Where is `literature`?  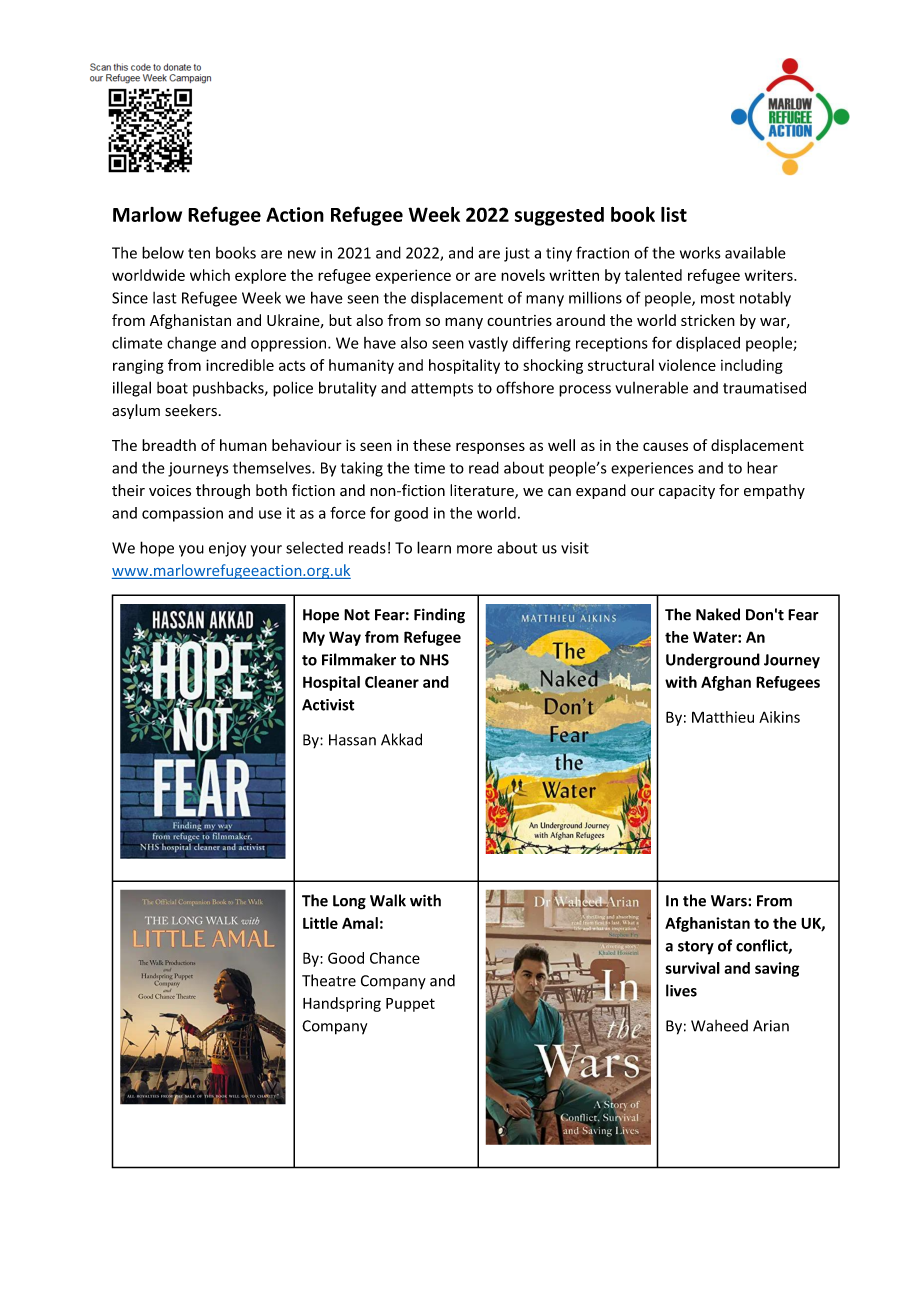 literature is located at coordinates (483, 491).
